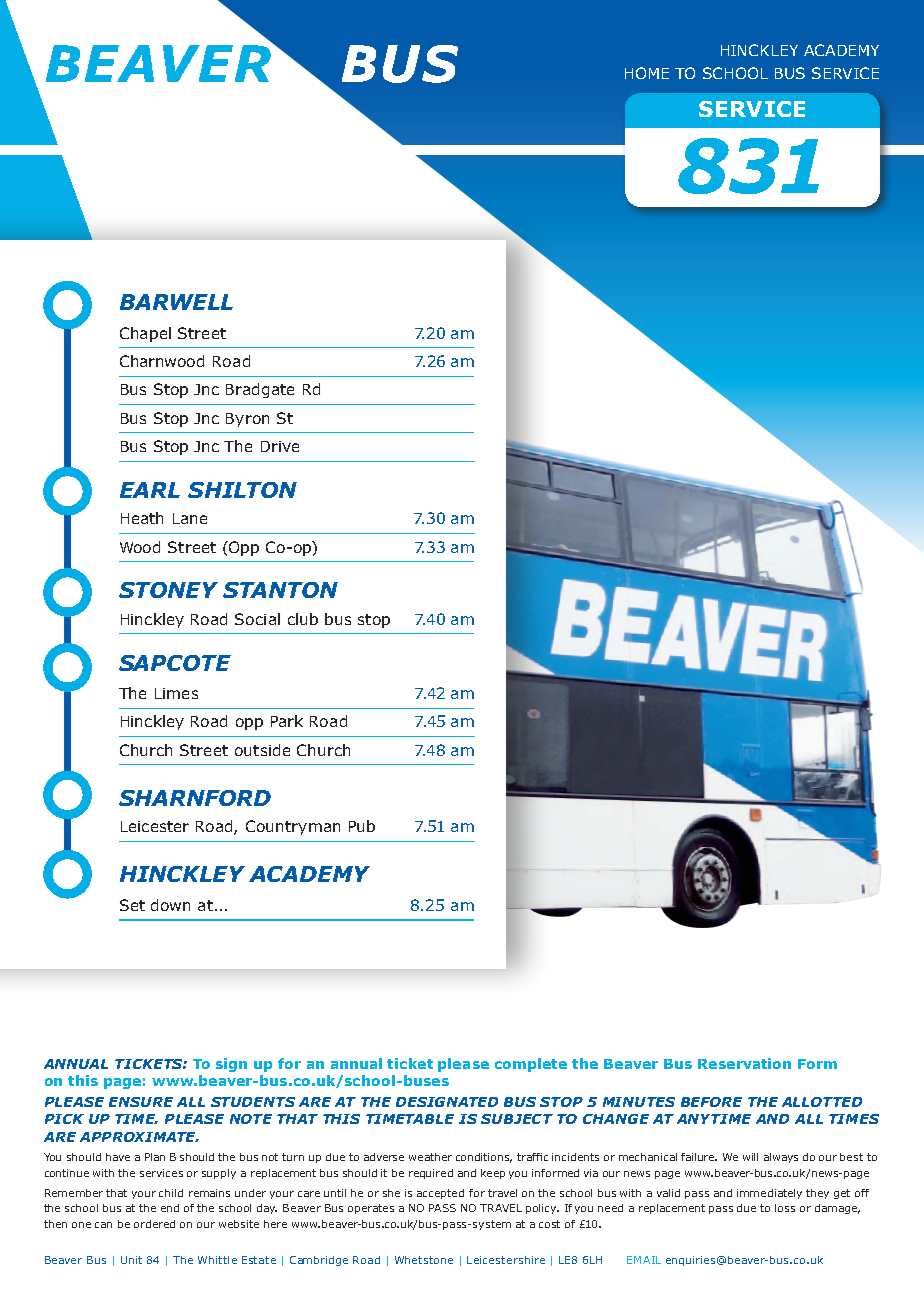 The height and width of the document is (1308, 924). Describe the element at coordinates (785, 1208) in the document. I see `loss` at that location.
